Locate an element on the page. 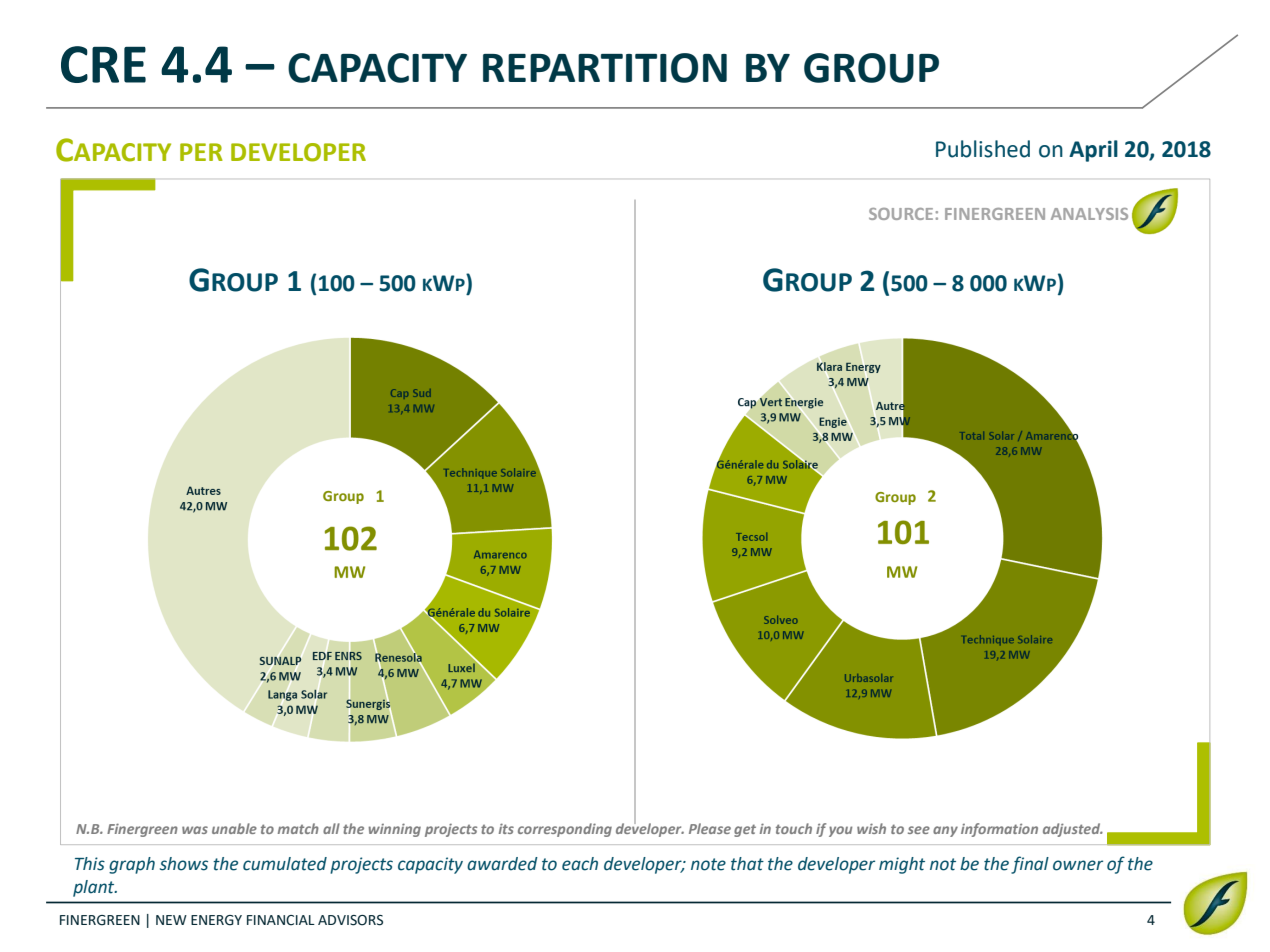 The image size is (1270, 952). each is located at coordinates (580, 864).
